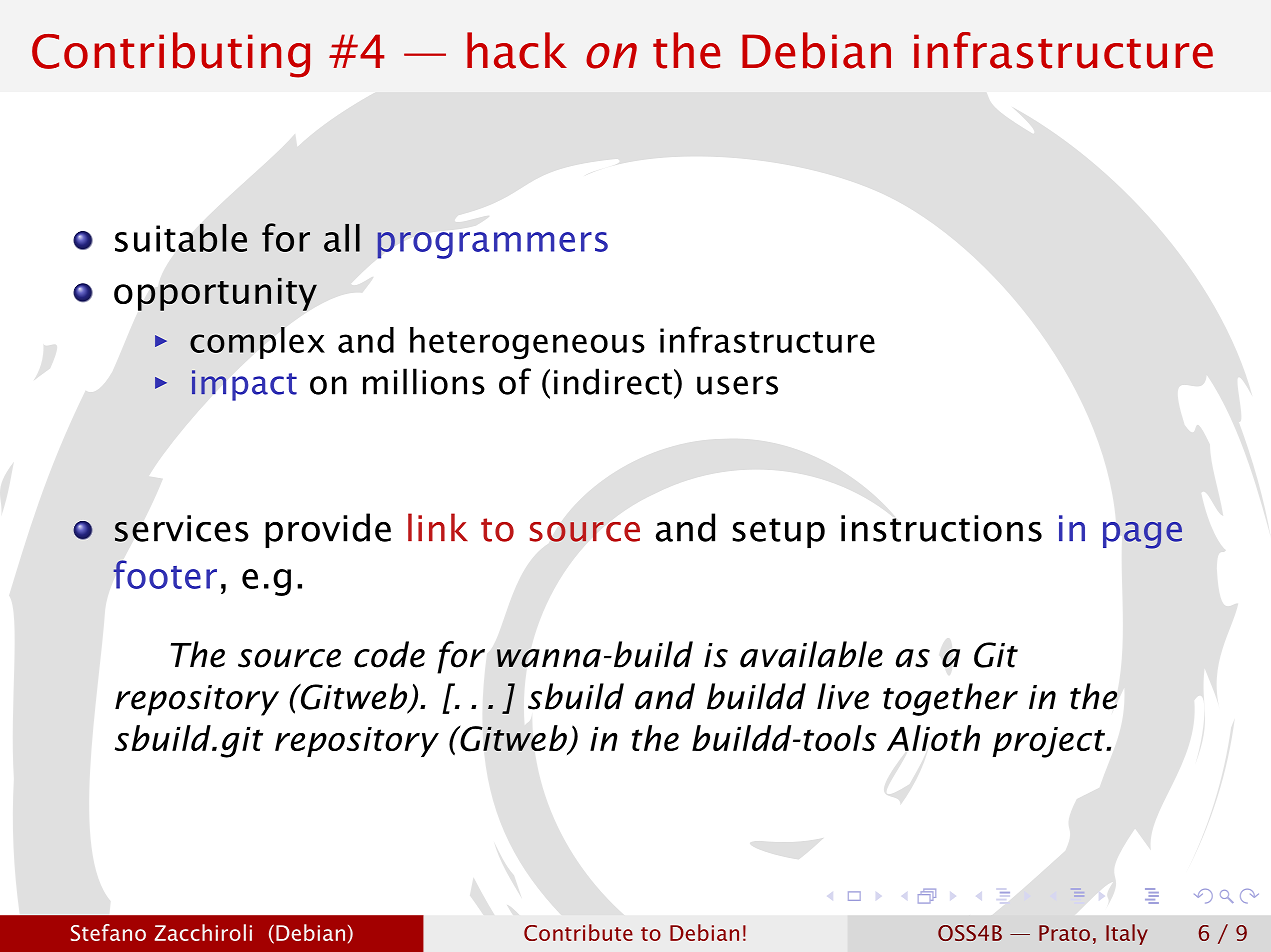 The image size is (1271, 952). What do you see at coordinates (492, 245) in the page?
I see `programmers` at bounding box center [492, 245].
